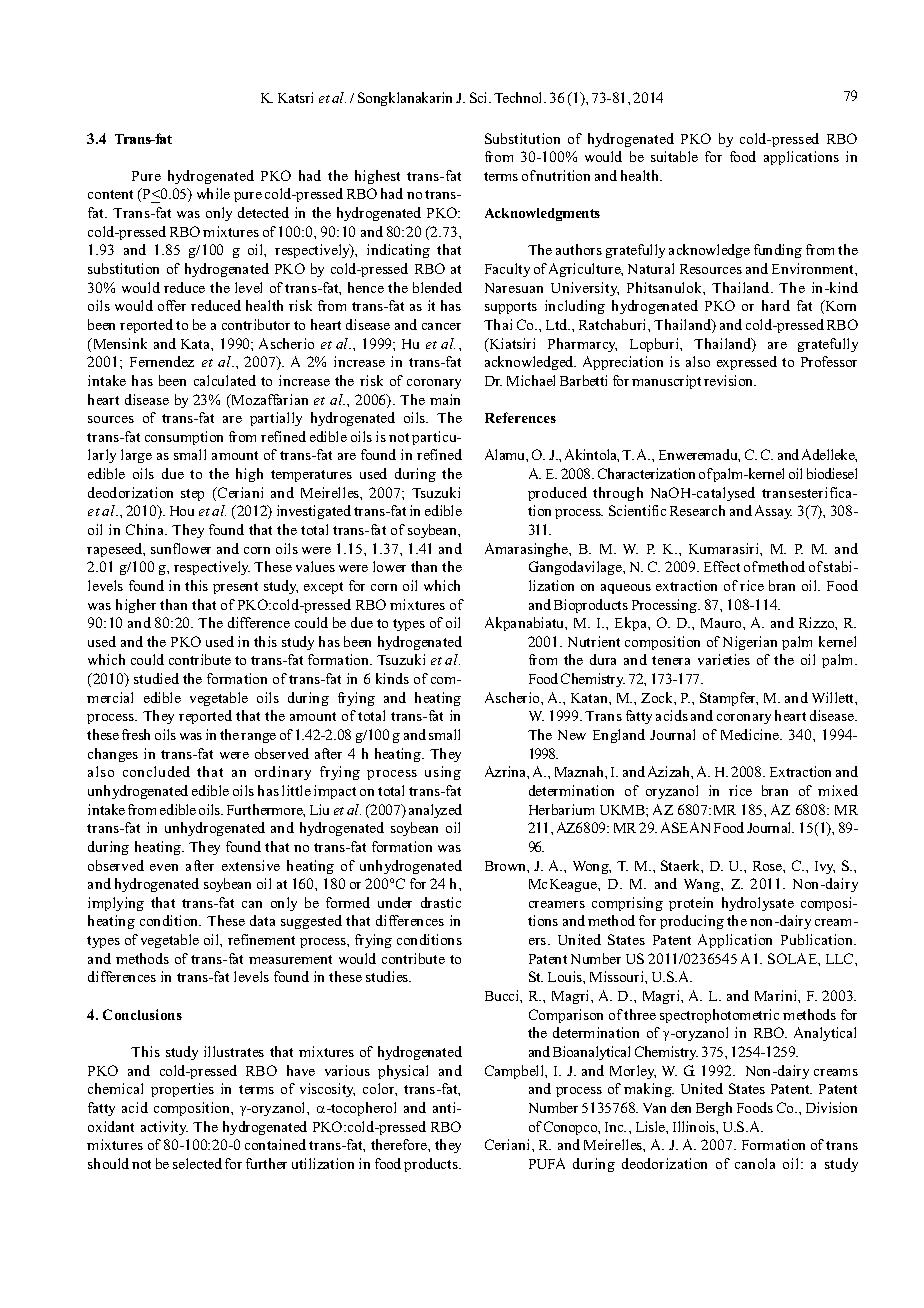  What do you see at coordinates (594, 641) in the document?
I see `Nutrient` at bounding box center [594, 641].
